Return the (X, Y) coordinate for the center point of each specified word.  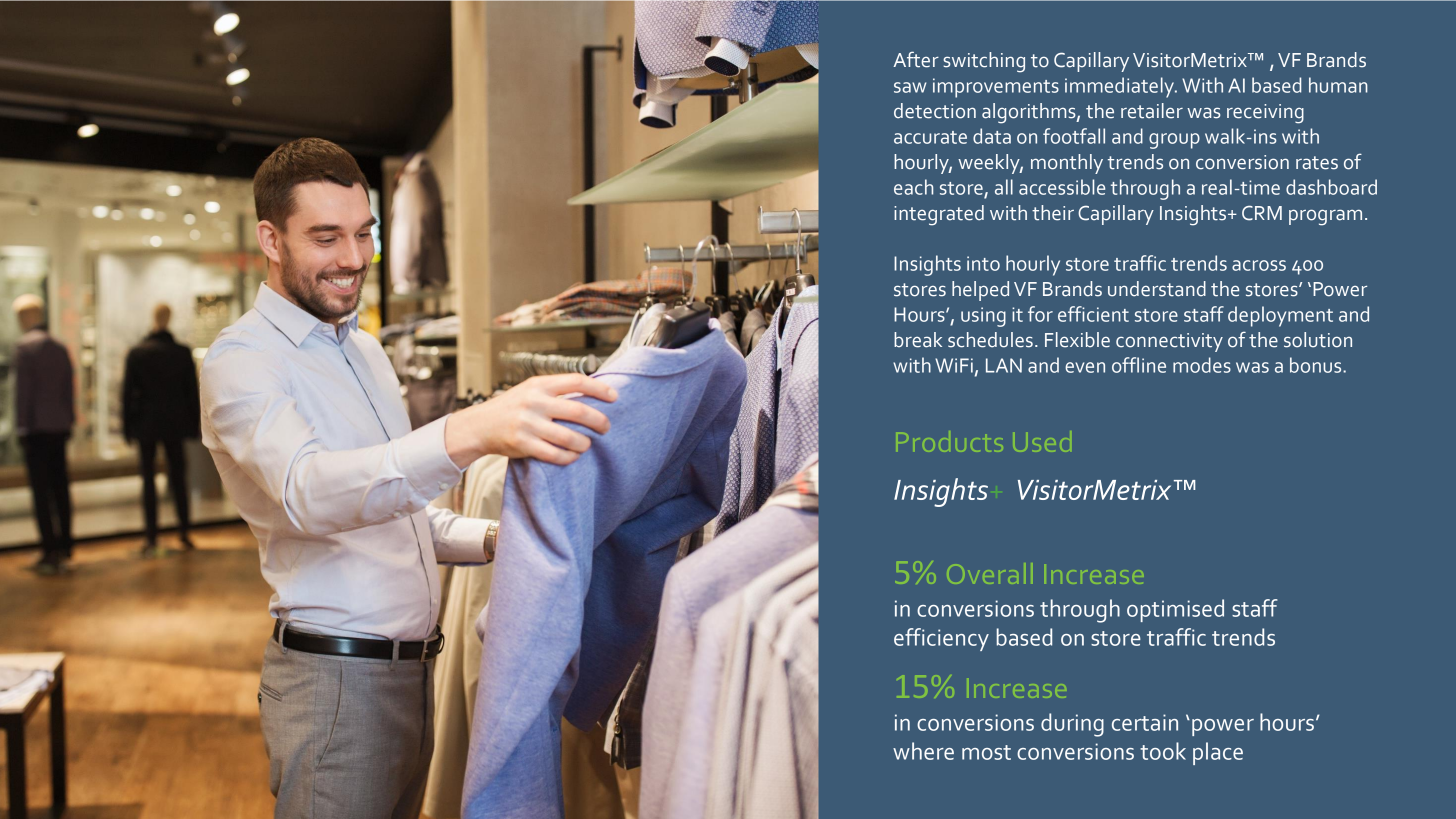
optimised (1175, 610)
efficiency (941, 639)
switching (984, 62)
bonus (1317, 365)
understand (1157, 289)
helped (980, 291)
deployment (1280, 316)
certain (1145, 722)
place (1218, 753)
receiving (1265, 114)
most (986, 752)
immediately (1121, 87)
